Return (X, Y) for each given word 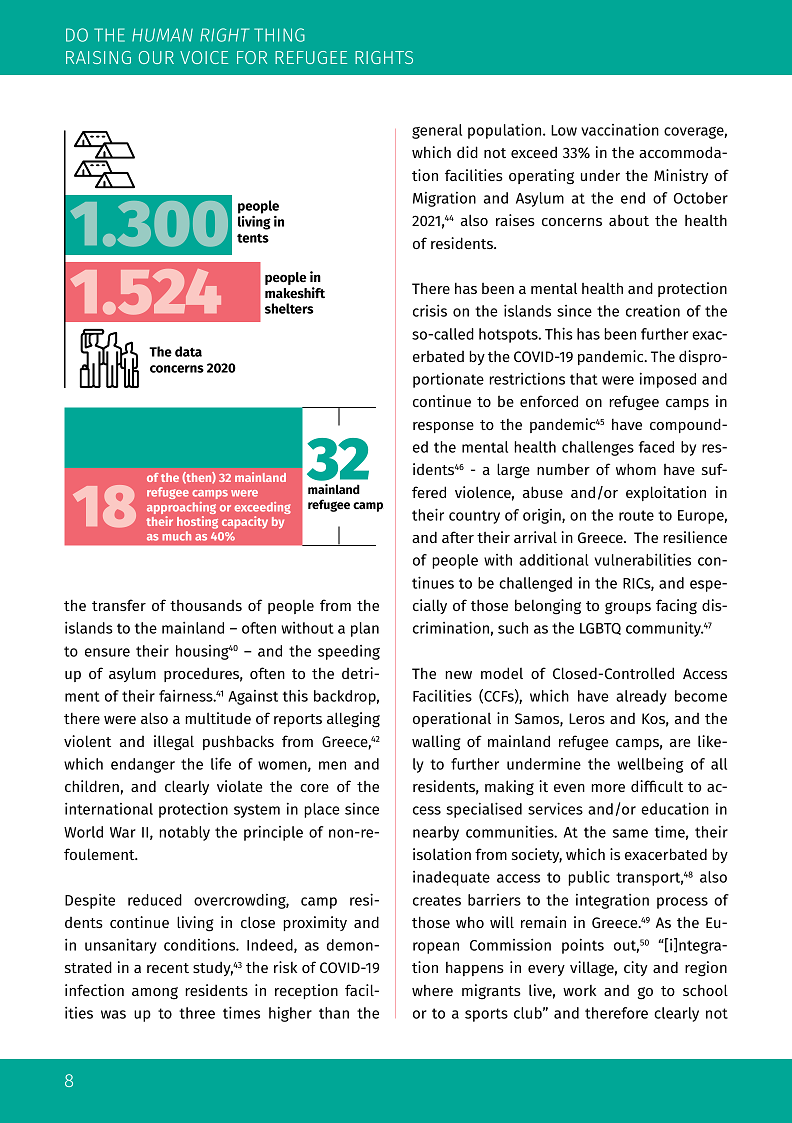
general (437, 131)
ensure (107, 652)
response (443, 427)
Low (564, 130)
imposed (668, 380)
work (579, 990)
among (155, 993)
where (432, 990)
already (641, 697)
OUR (156, 57)
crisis (430, 311)
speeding (349, 652)
